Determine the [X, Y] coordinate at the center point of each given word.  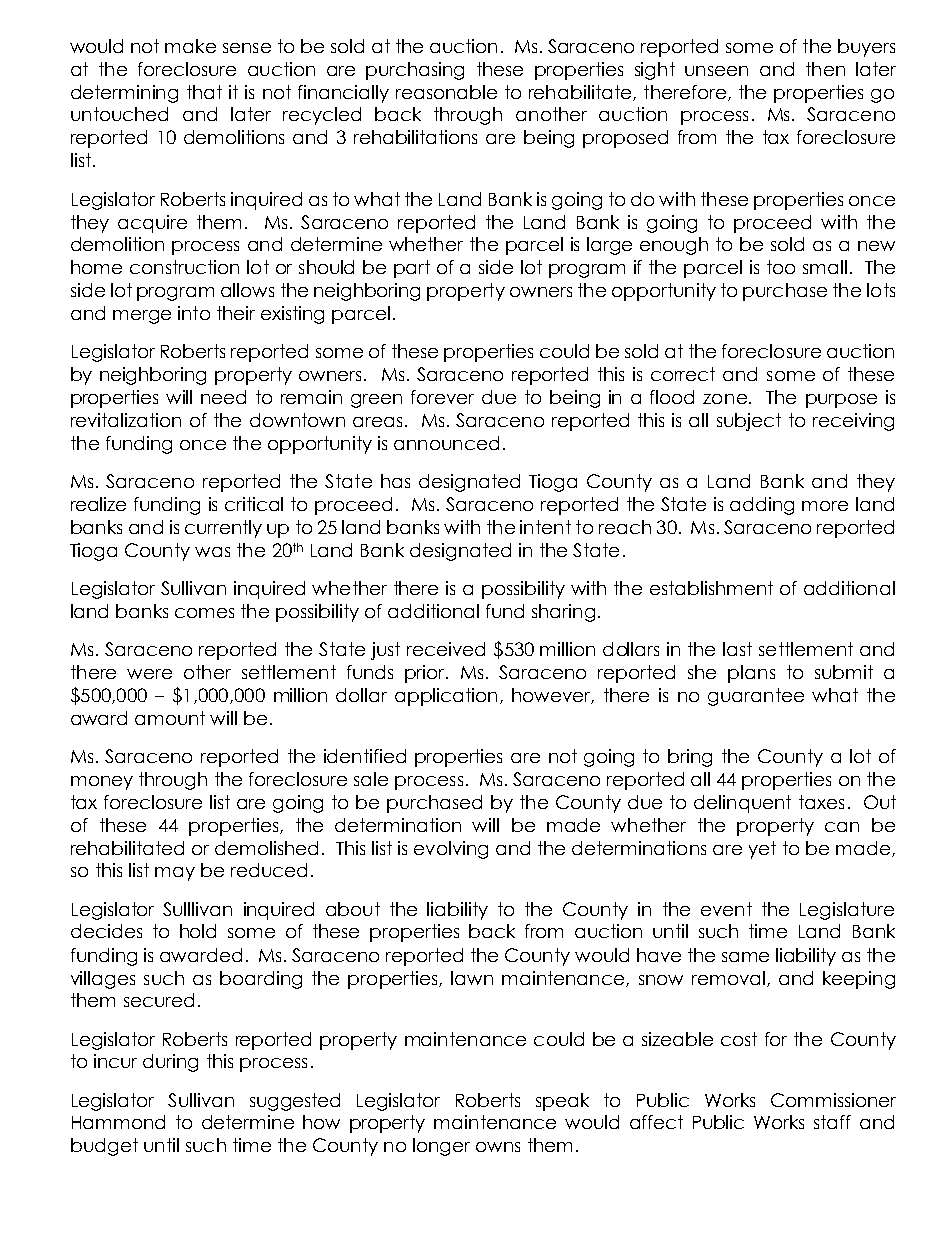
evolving [451, 850]
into [194, 313]
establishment [711, 588]
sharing [563, 613]
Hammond [118, 1122]
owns [498, 1147]
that [204, 92]
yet [762, 850]
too [781, 267]
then [825, 69]
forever [442, 397]
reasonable [446, 92]
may [175, 874]
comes [204, 613]
